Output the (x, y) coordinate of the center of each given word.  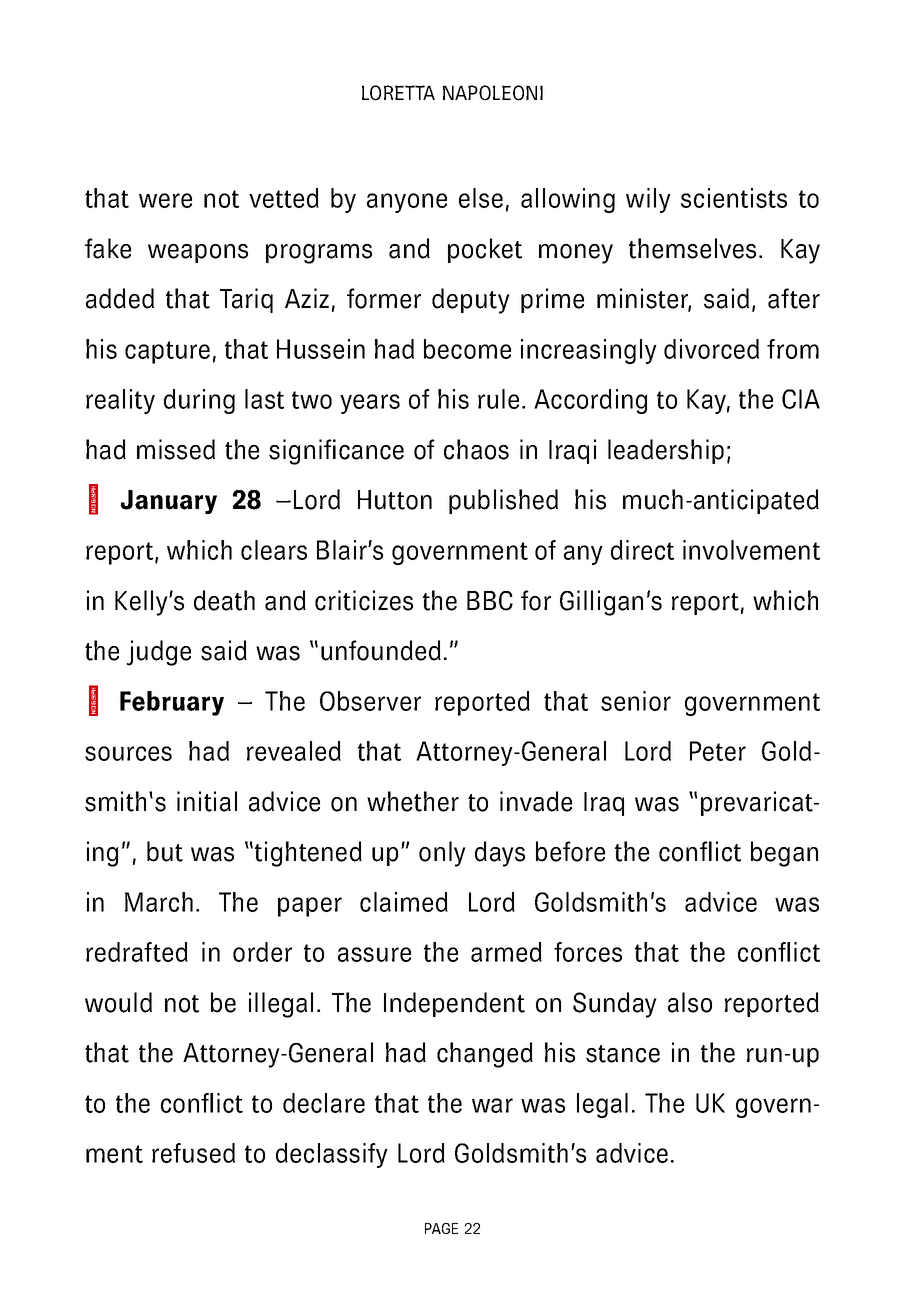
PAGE (441, 1228)
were (165, 200)
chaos (476, 449)
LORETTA (398, 93)
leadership (666, 451)
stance (623, 1054)
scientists (734, 198)
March (159, 902)
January (169, 502)
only (442, 854)
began (784, 854)
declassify (332, 1155)
